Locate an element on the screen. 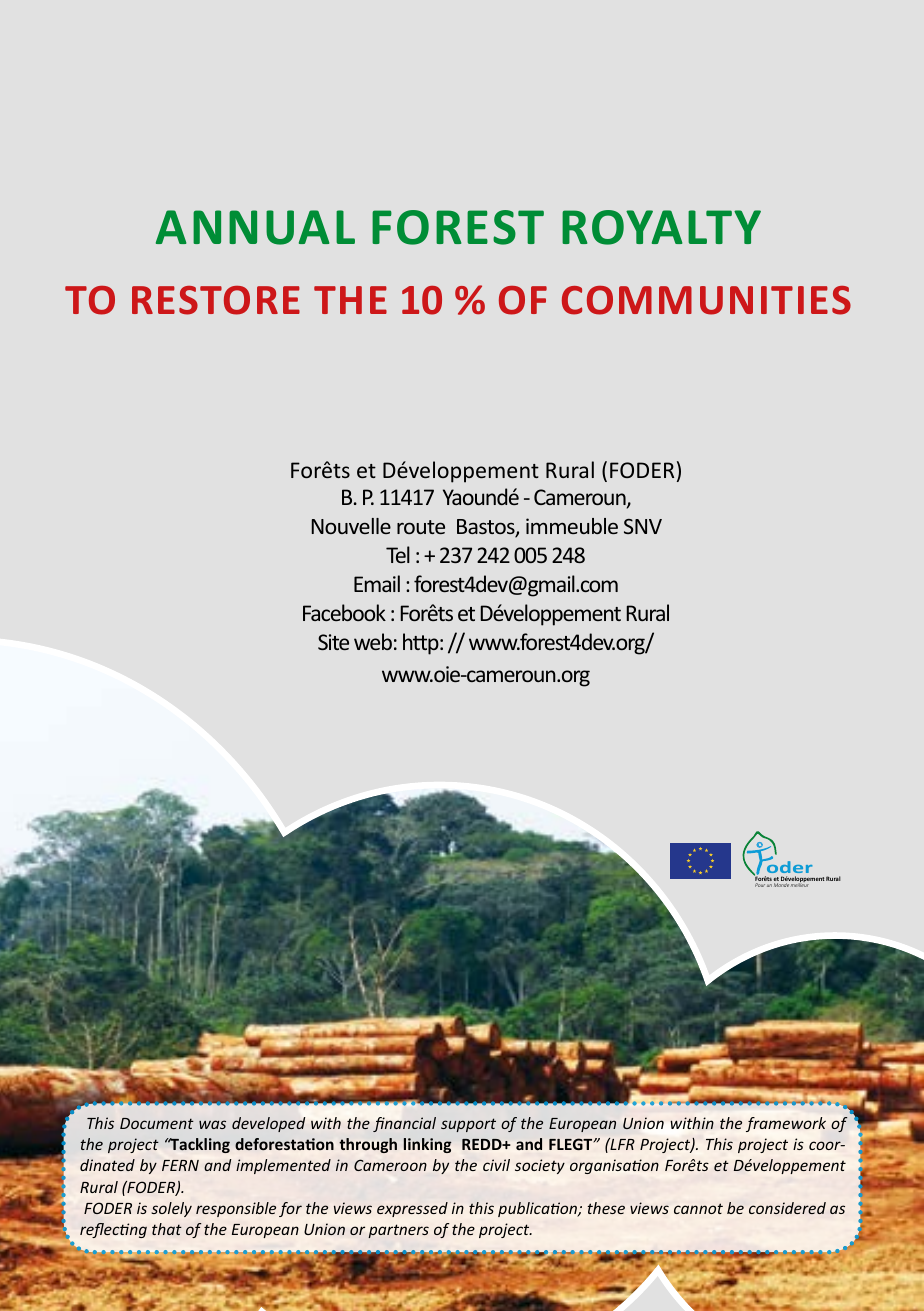 This screenshot has width=924, height=1311. ANNUAL is located at coordinates (255, 227).
